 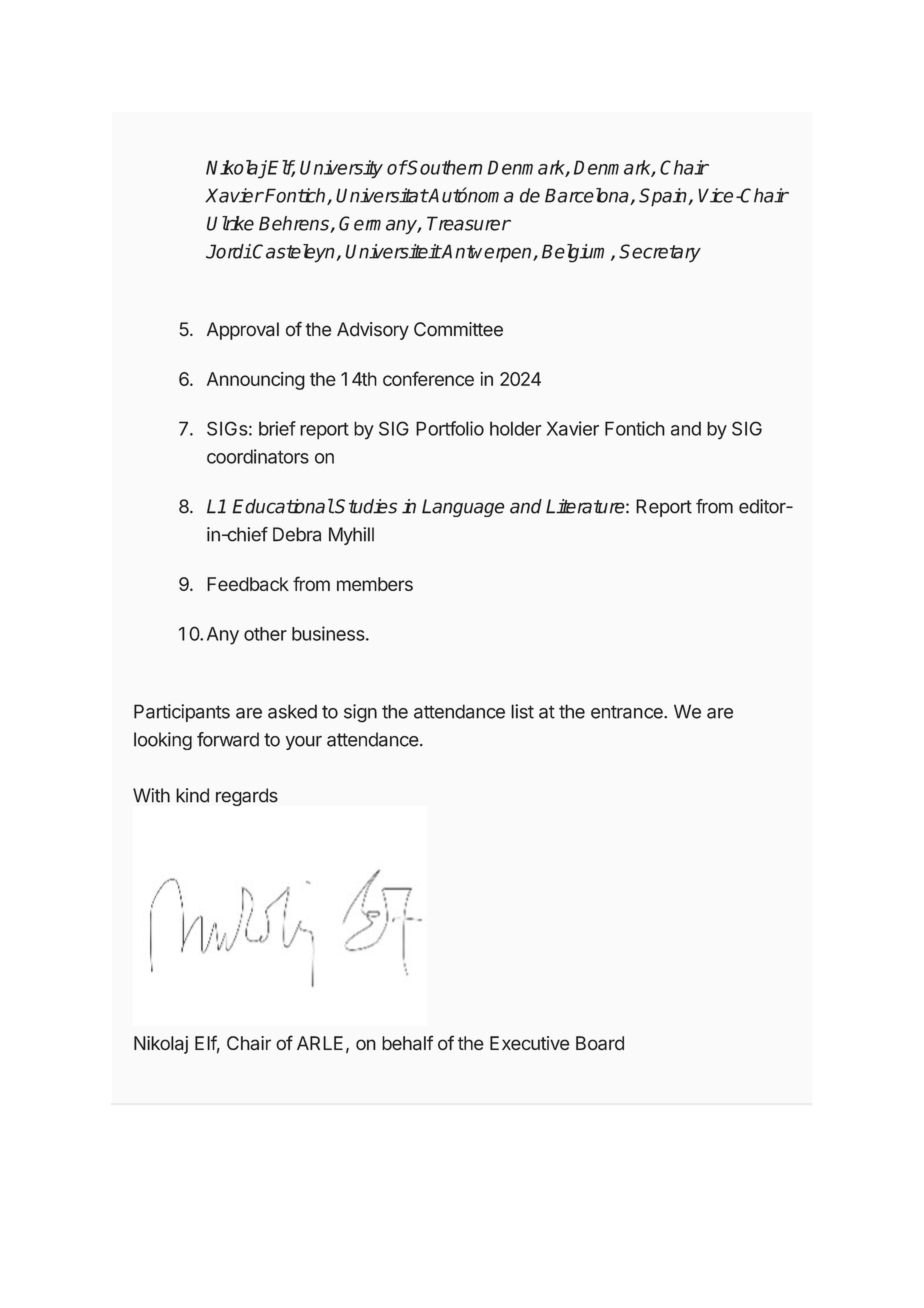 What do you see at coordinates (516, 428) in the page?
I see `holder` at bounding box center [516, 428].
